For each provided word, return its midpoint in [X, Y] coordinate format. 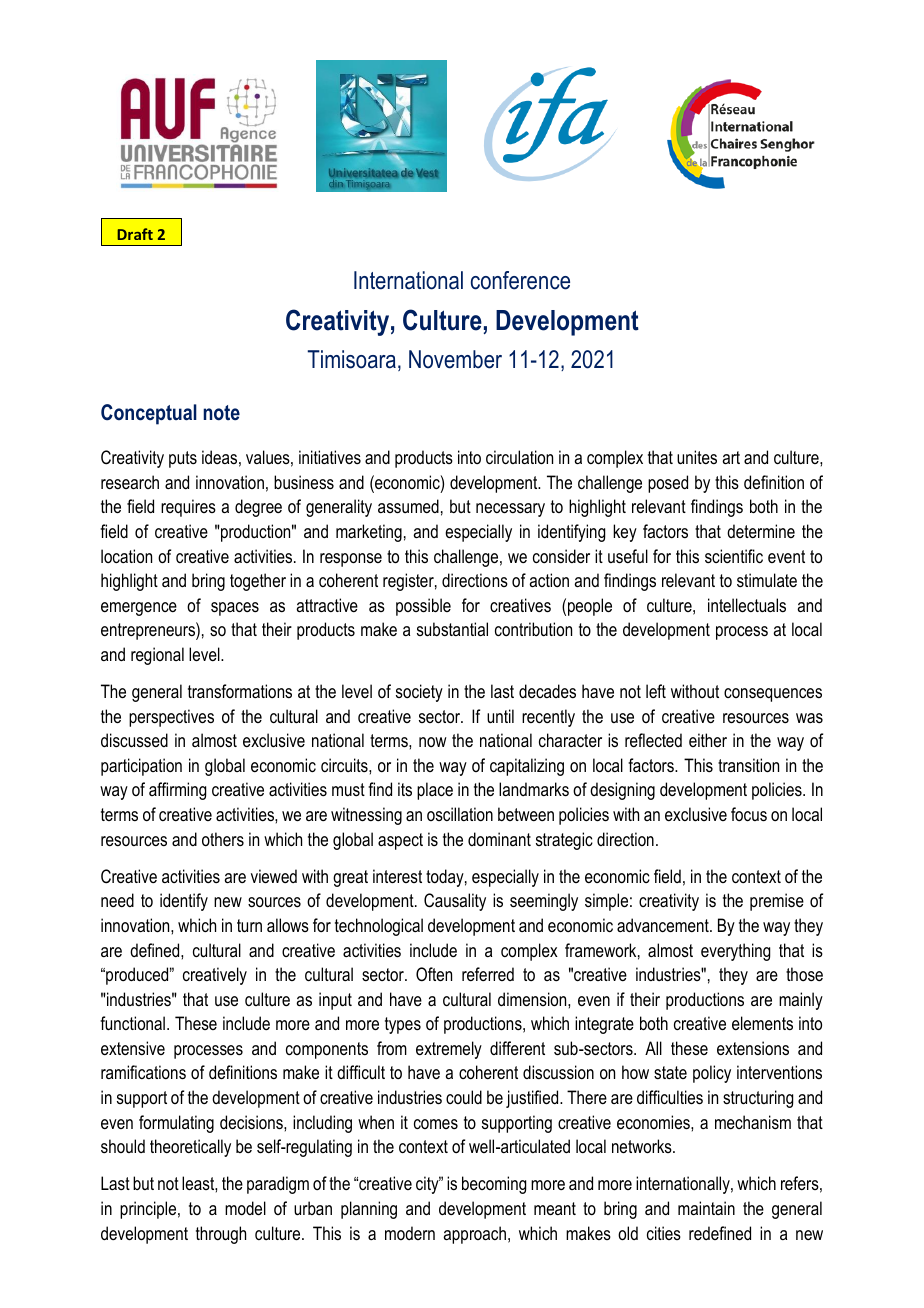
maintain [706, 1208]
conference [520, 280]
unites [697, 457]
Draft [135, 234]
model [245, 1208]
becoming [494, 1185]
